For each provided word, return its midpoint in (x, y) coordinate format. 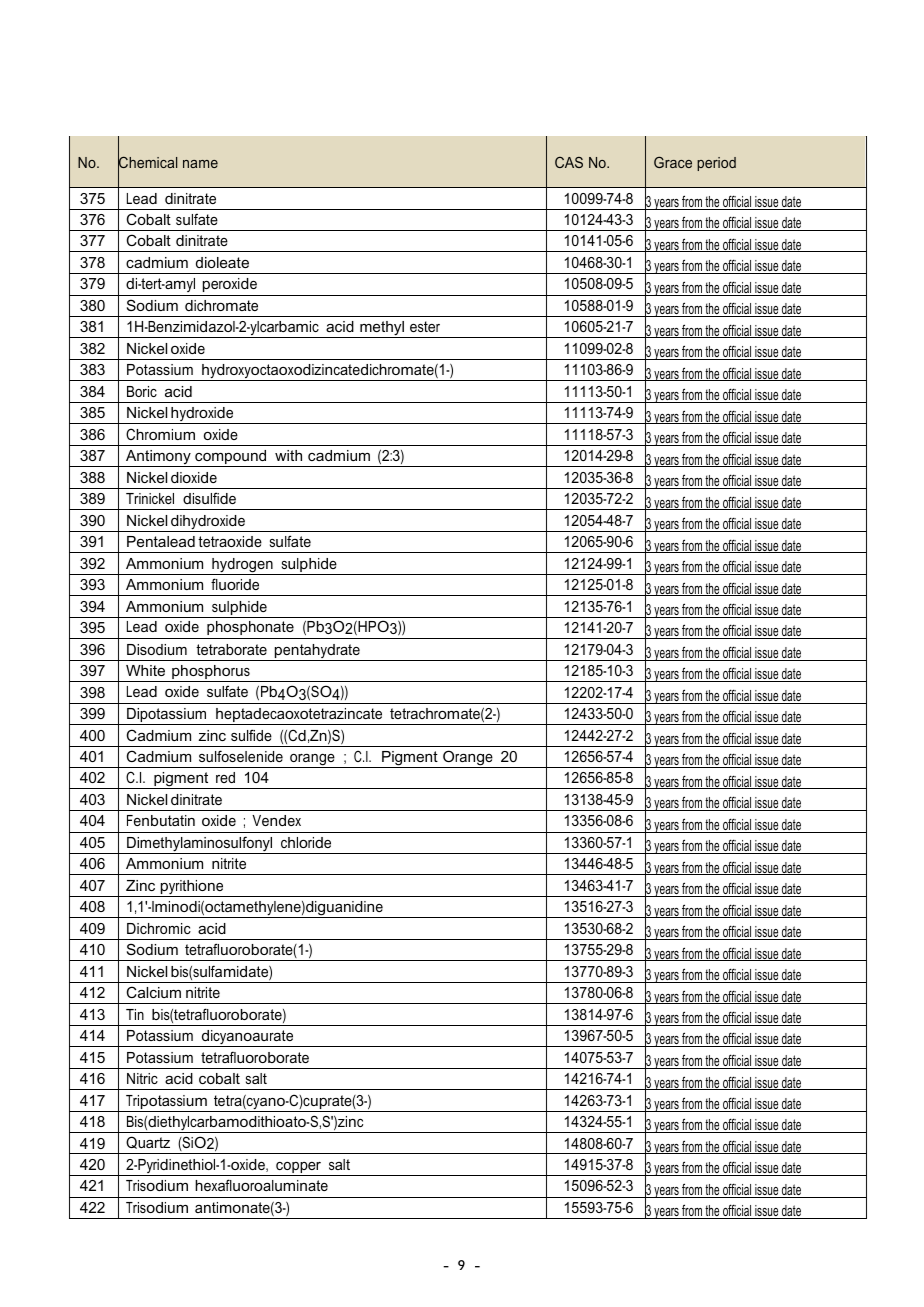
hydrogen (242, 566)
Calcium (154, 992)
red (225, 777)
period (716, 164)
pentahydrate (317, 652)
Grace (673, 162)
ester (425, 326)
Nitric (142, 1078)
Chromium (160, 434)
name (200, 164)
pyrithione (192, 888)
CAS (569, 162)
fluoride (235, 584)
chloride (306, 842)
